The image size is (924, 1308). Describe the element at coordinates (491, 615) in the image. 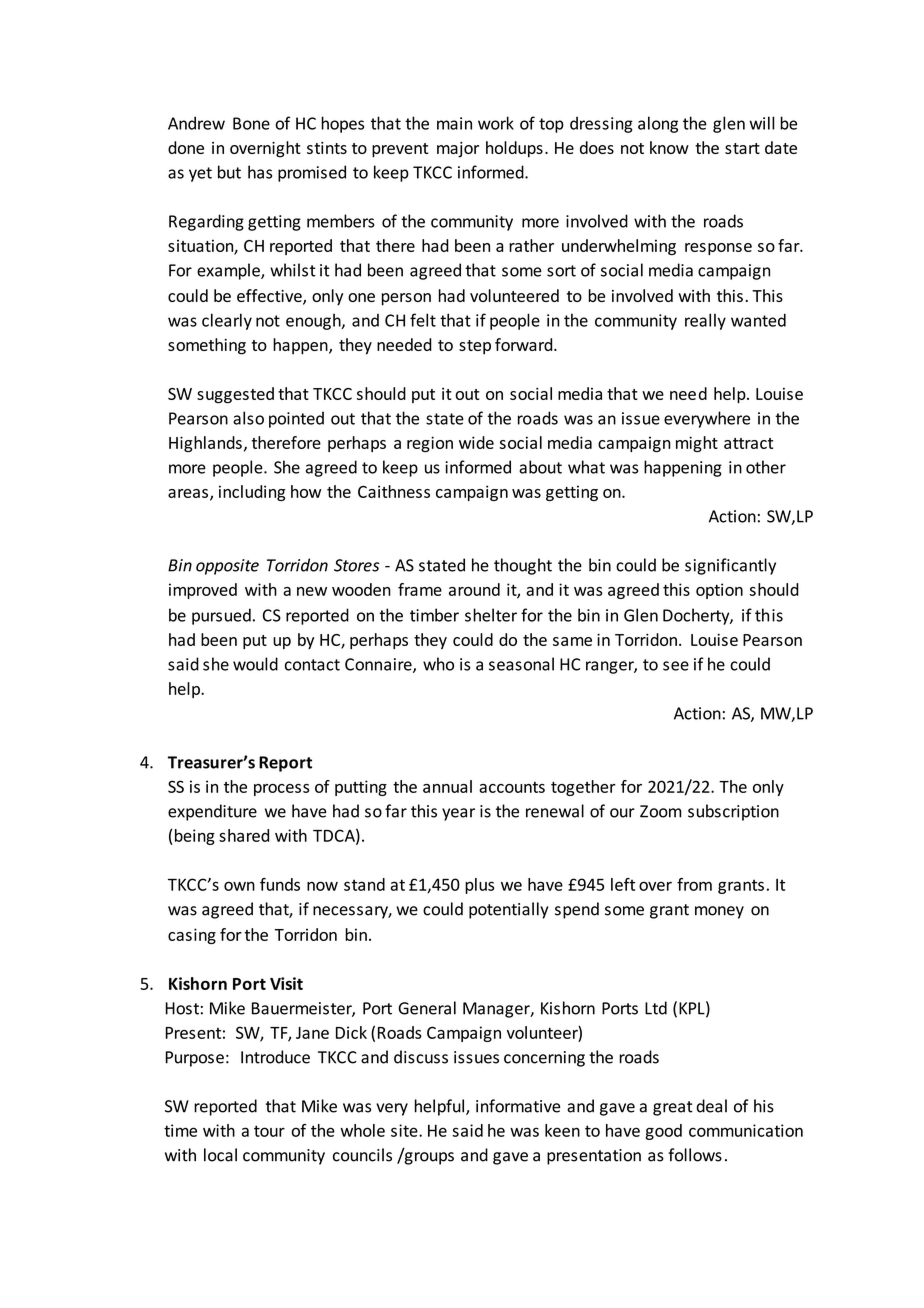

I see `shelter` at that location.
